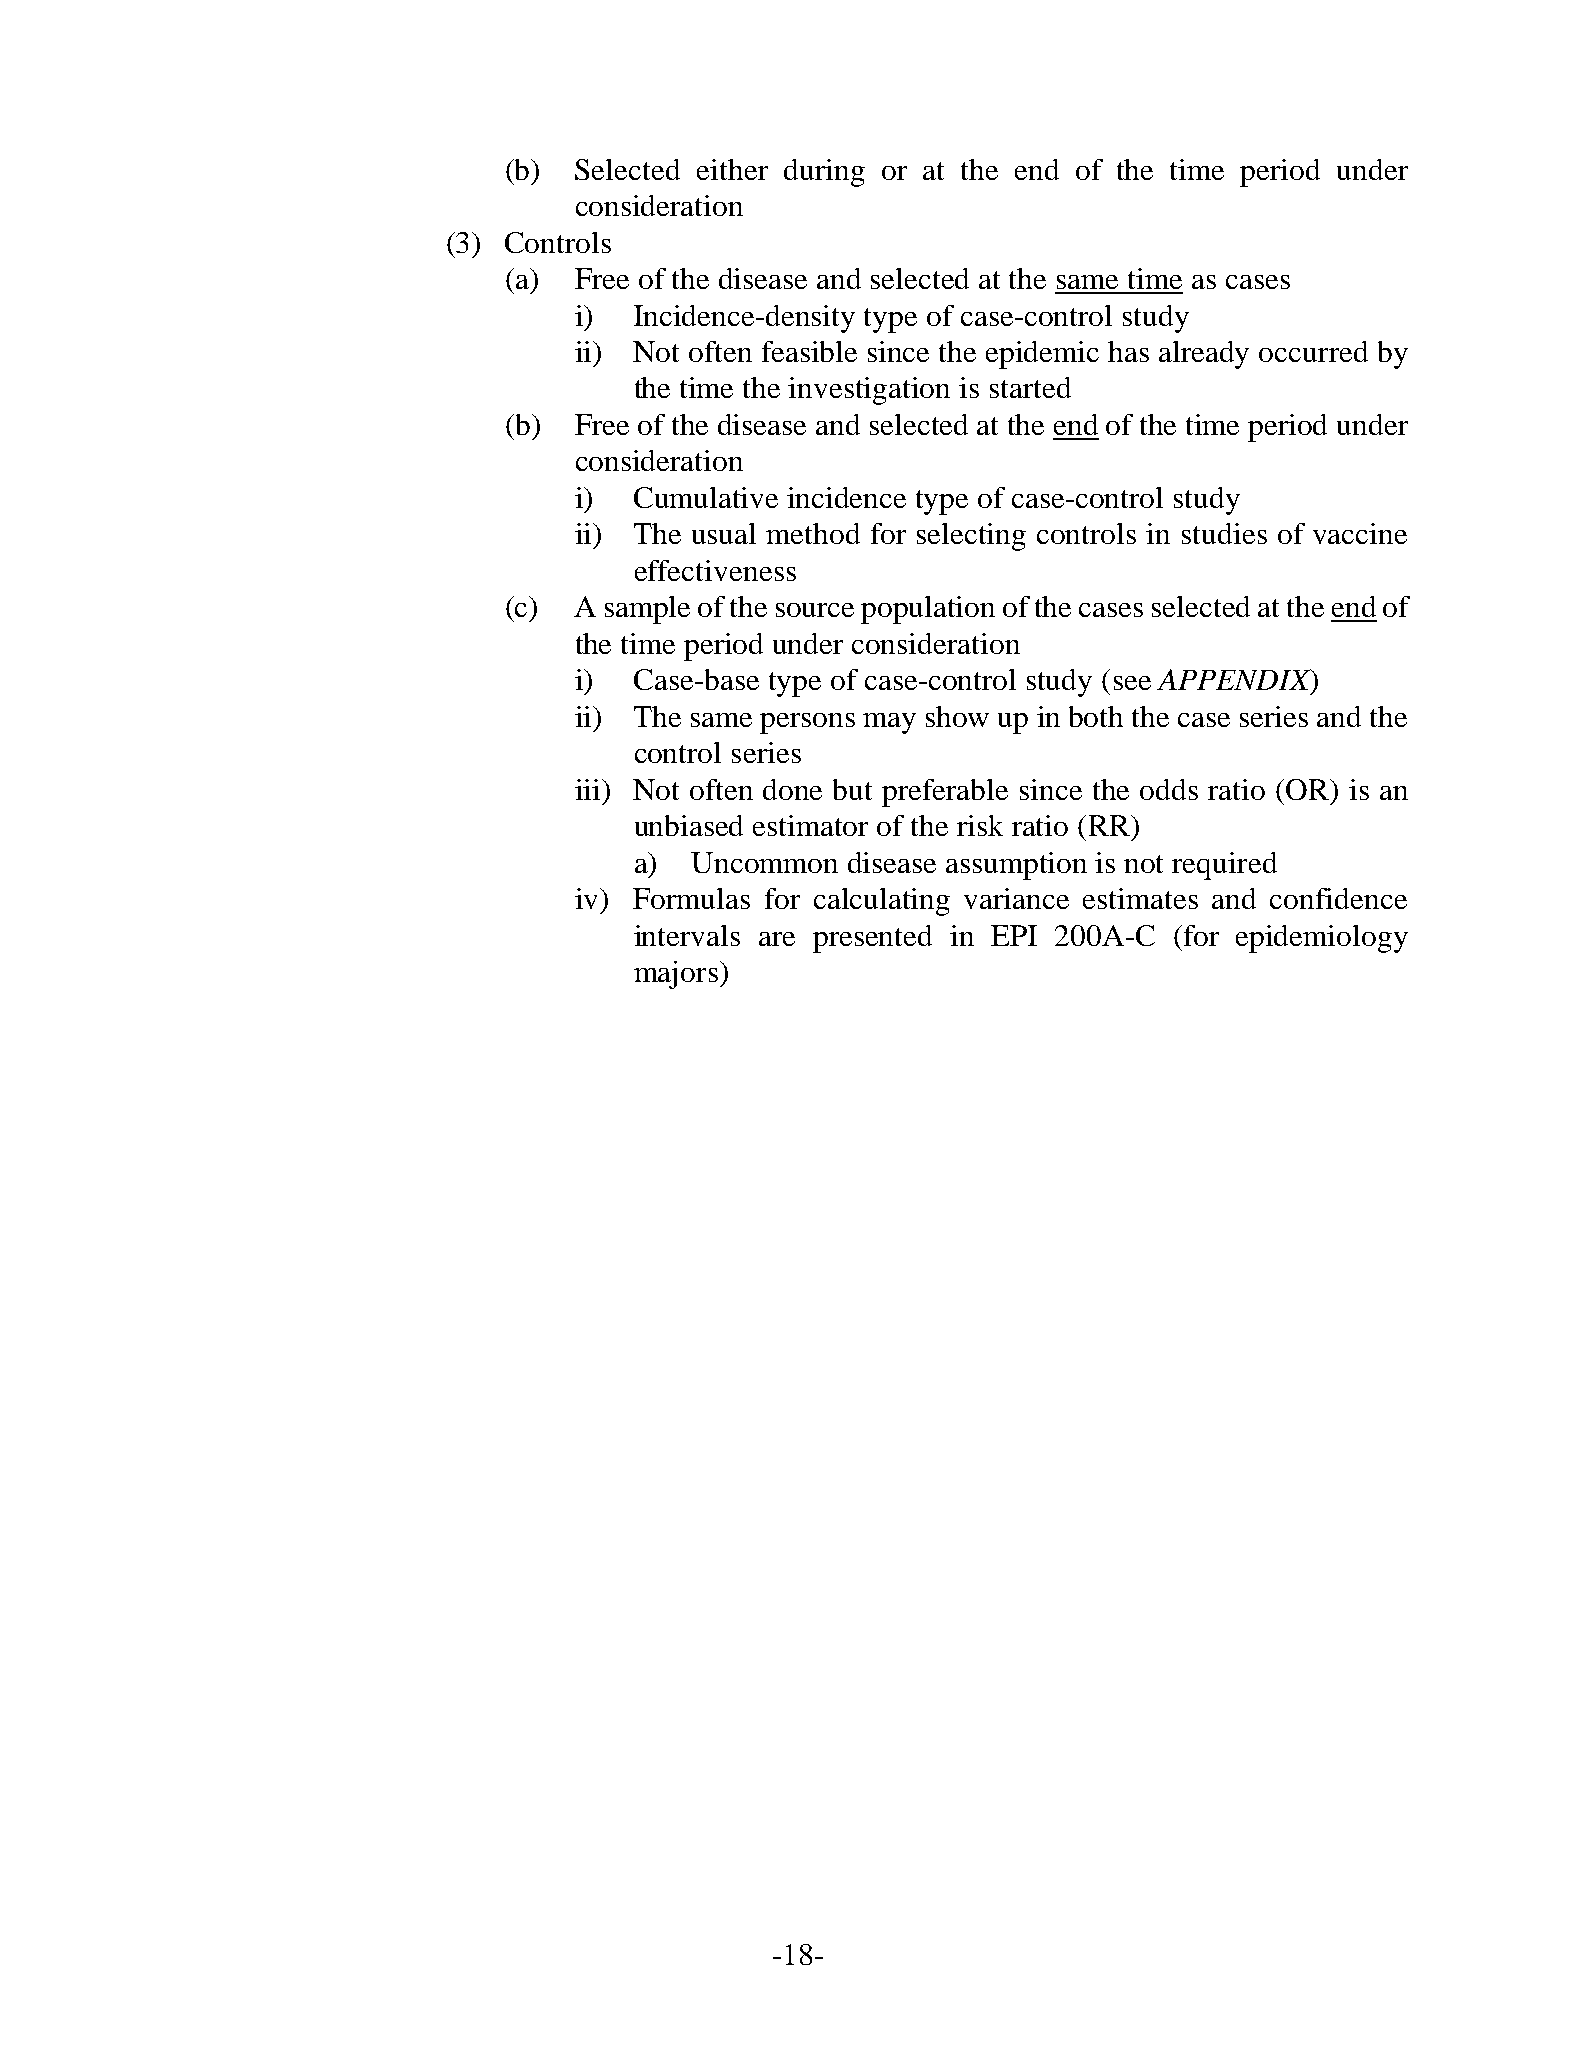 This screenshot has height=2066, width=1596. Describe the element at coordinates (872, 939) in the screenshot. I see `presented` at that location.
